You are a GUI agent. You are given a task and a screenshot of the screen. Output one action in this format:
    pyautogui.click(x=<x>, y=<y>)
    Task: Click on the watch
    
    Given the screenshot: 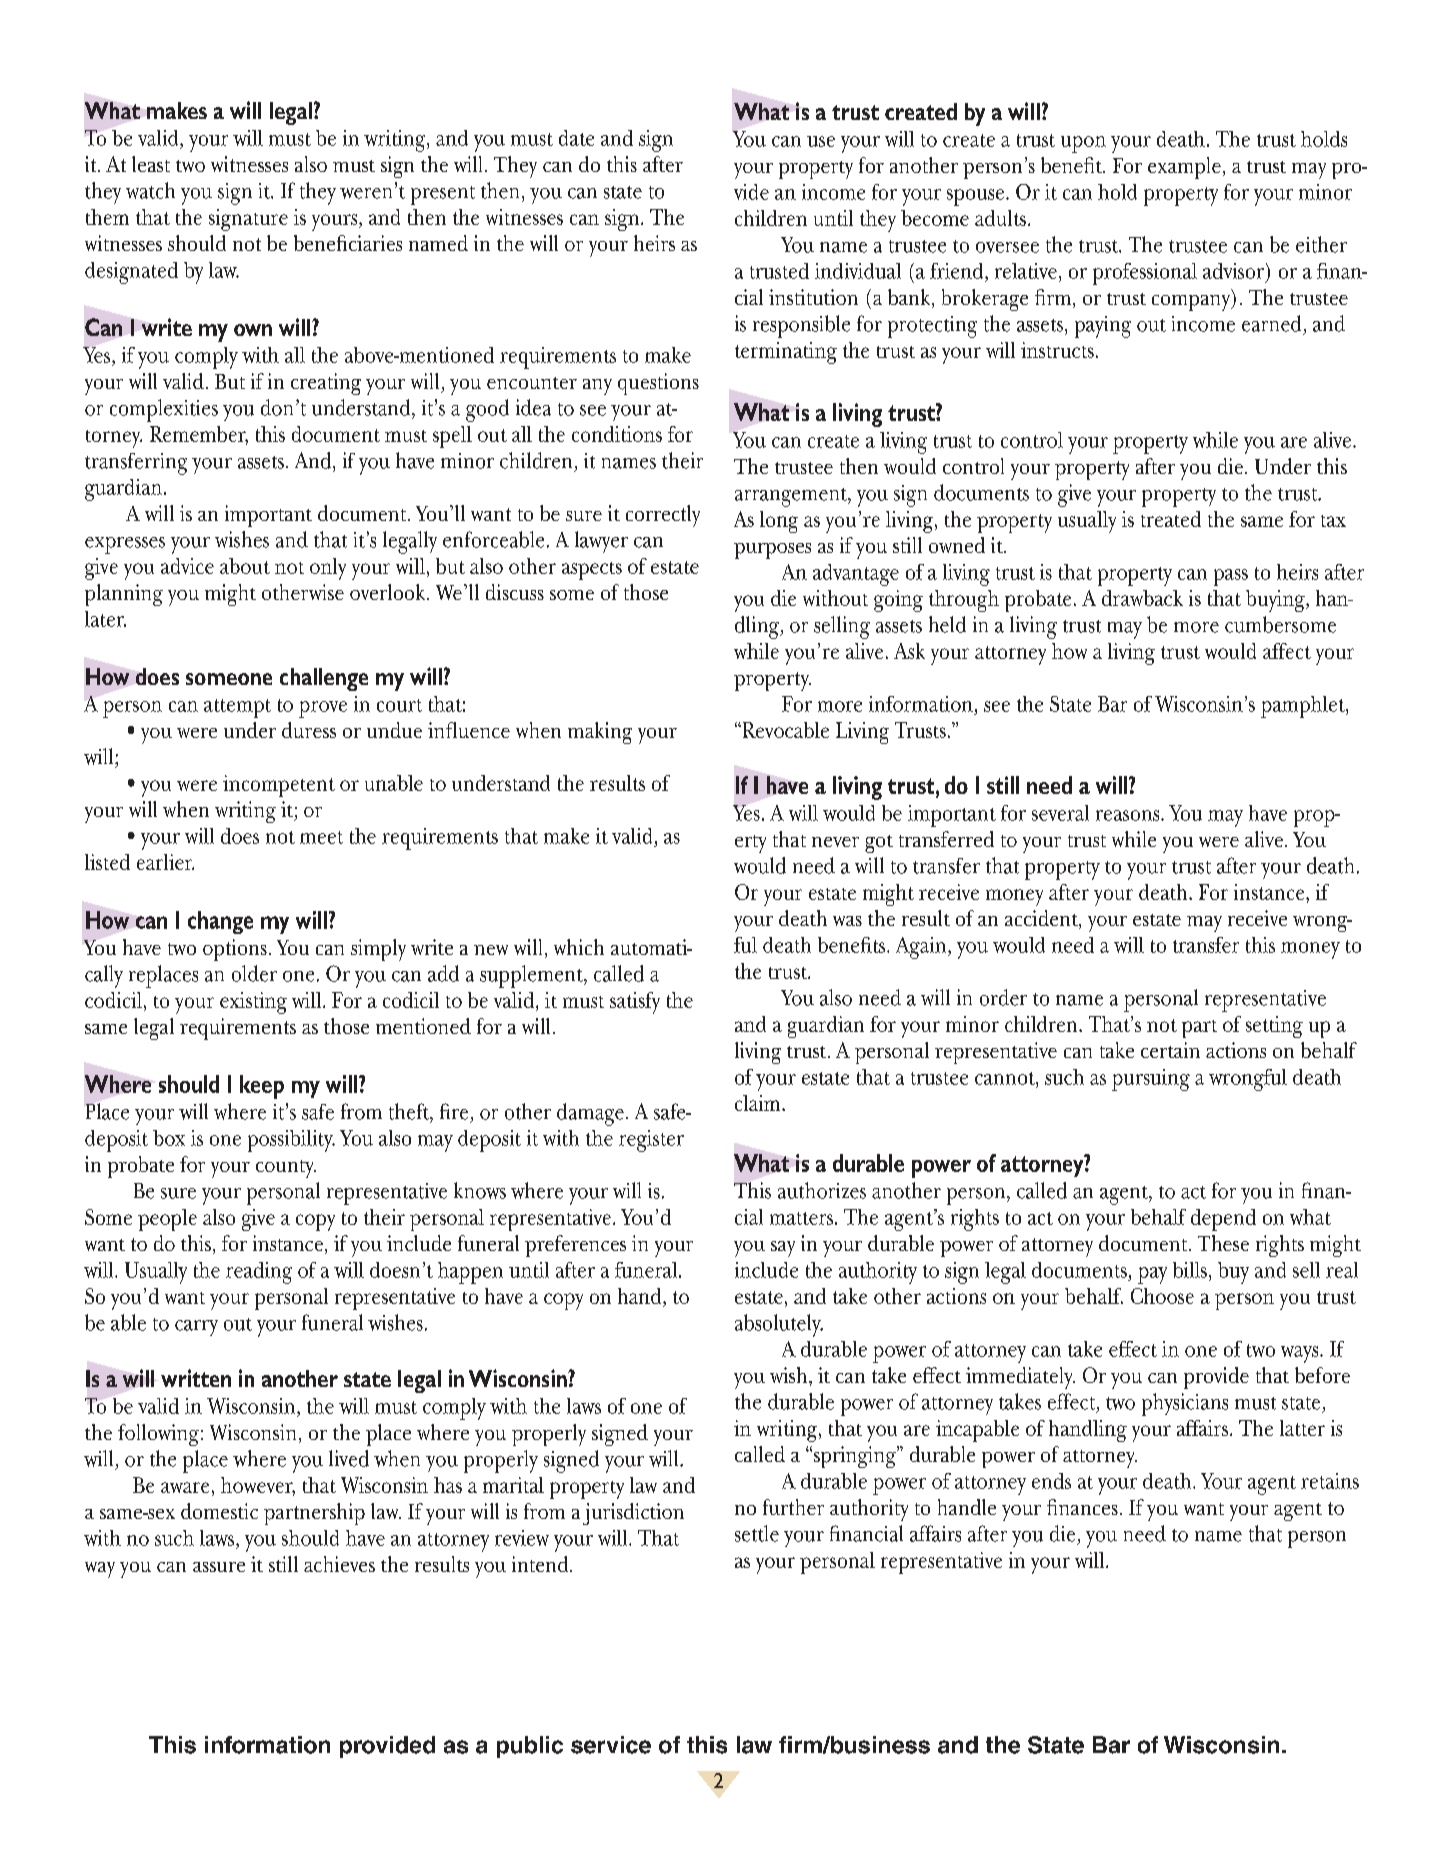 What is the action you would take?
    pyautogui.click(x=150, y=190)
